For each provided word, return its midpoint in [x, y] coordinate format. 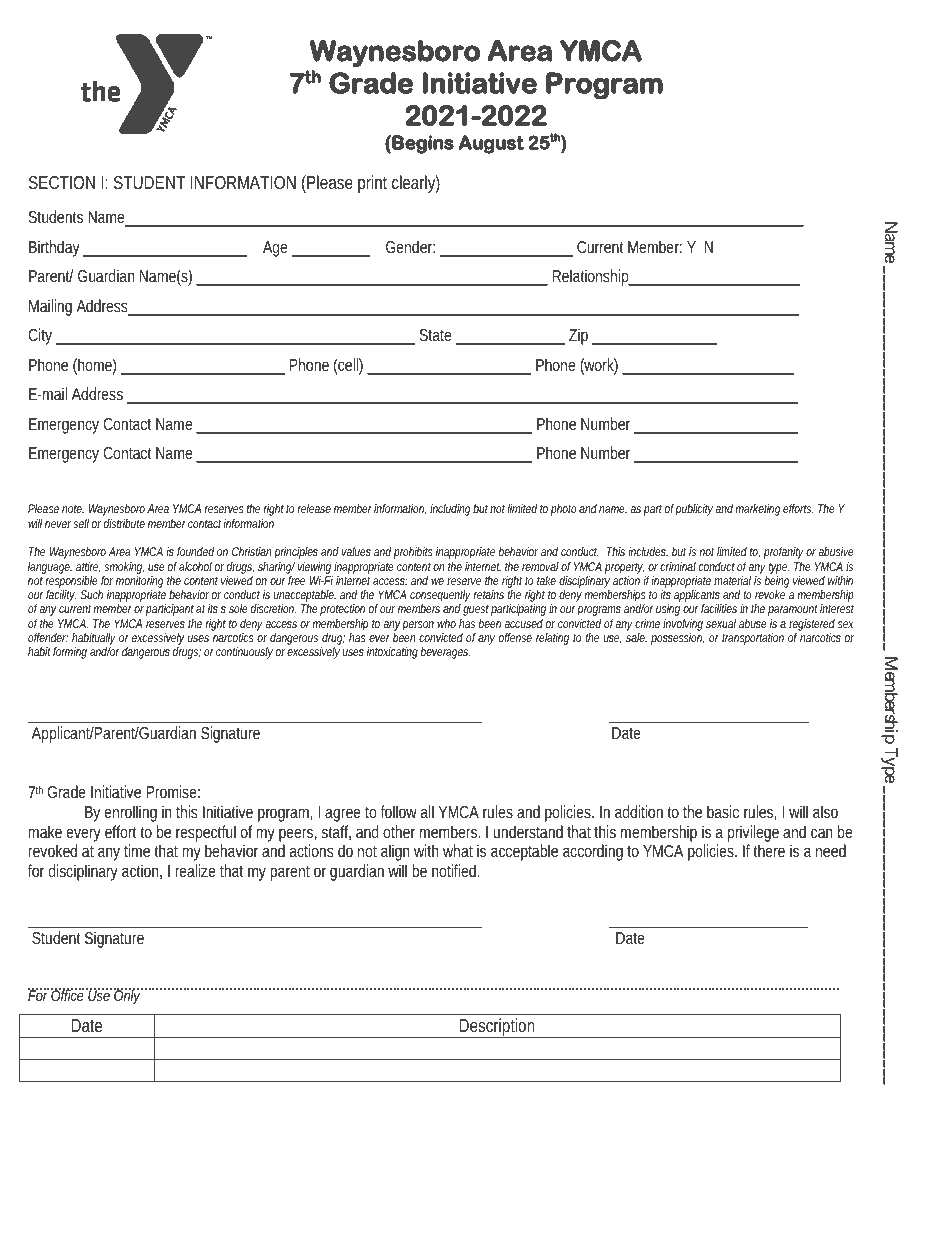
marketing [757, 510]
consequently [442, 597]
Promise [173, 791]
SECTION [62, 182]
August [491, 144]
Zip [581, 336]
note [73, 510]
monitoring [139, 583]
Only [128, 996]
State [437, 336]
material [732, 580]
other [399, 831]
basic [723, 811]
